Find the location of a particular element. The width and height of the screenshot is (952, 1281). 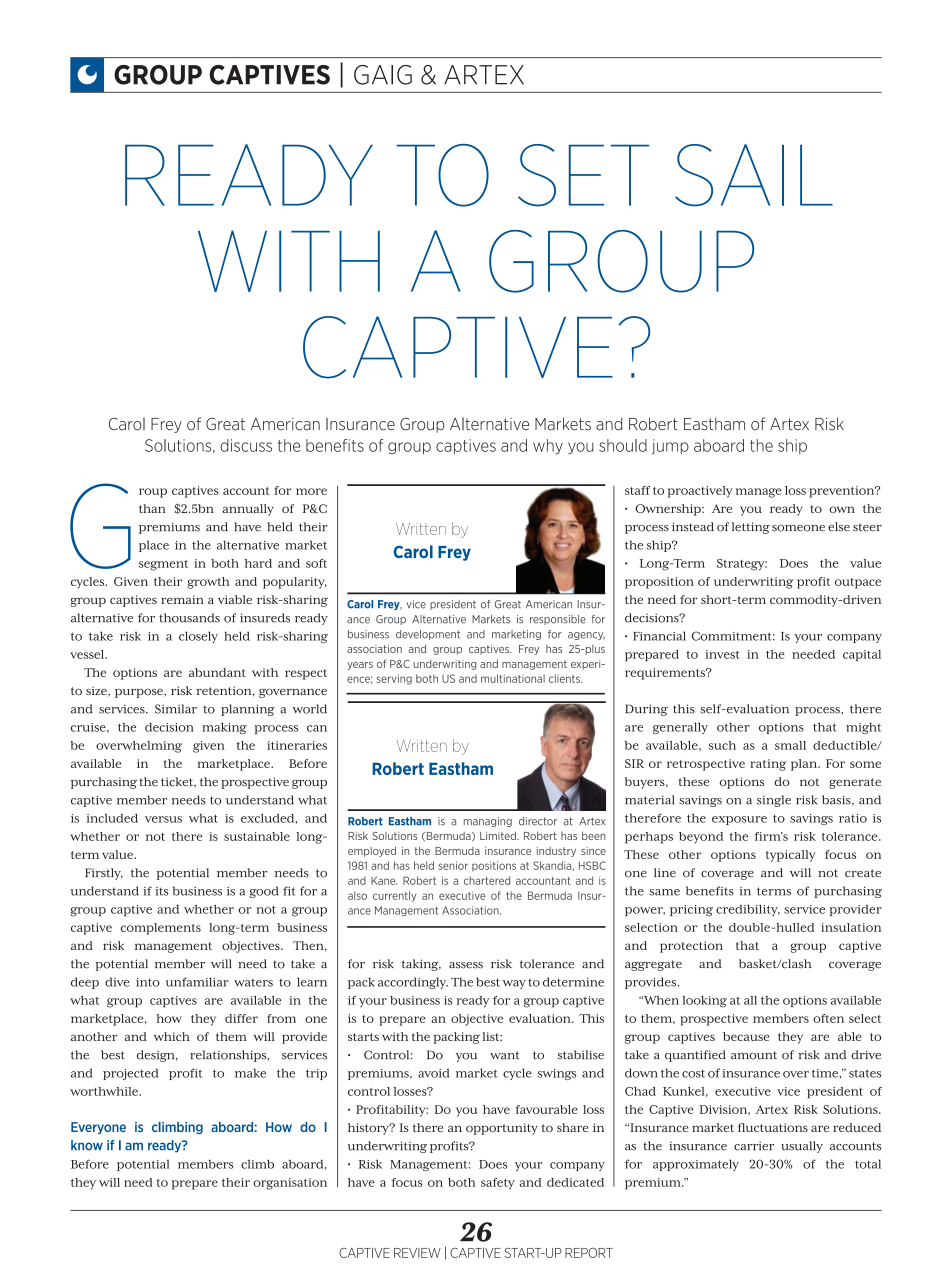

multinational is located at coordinates (513, 678).
